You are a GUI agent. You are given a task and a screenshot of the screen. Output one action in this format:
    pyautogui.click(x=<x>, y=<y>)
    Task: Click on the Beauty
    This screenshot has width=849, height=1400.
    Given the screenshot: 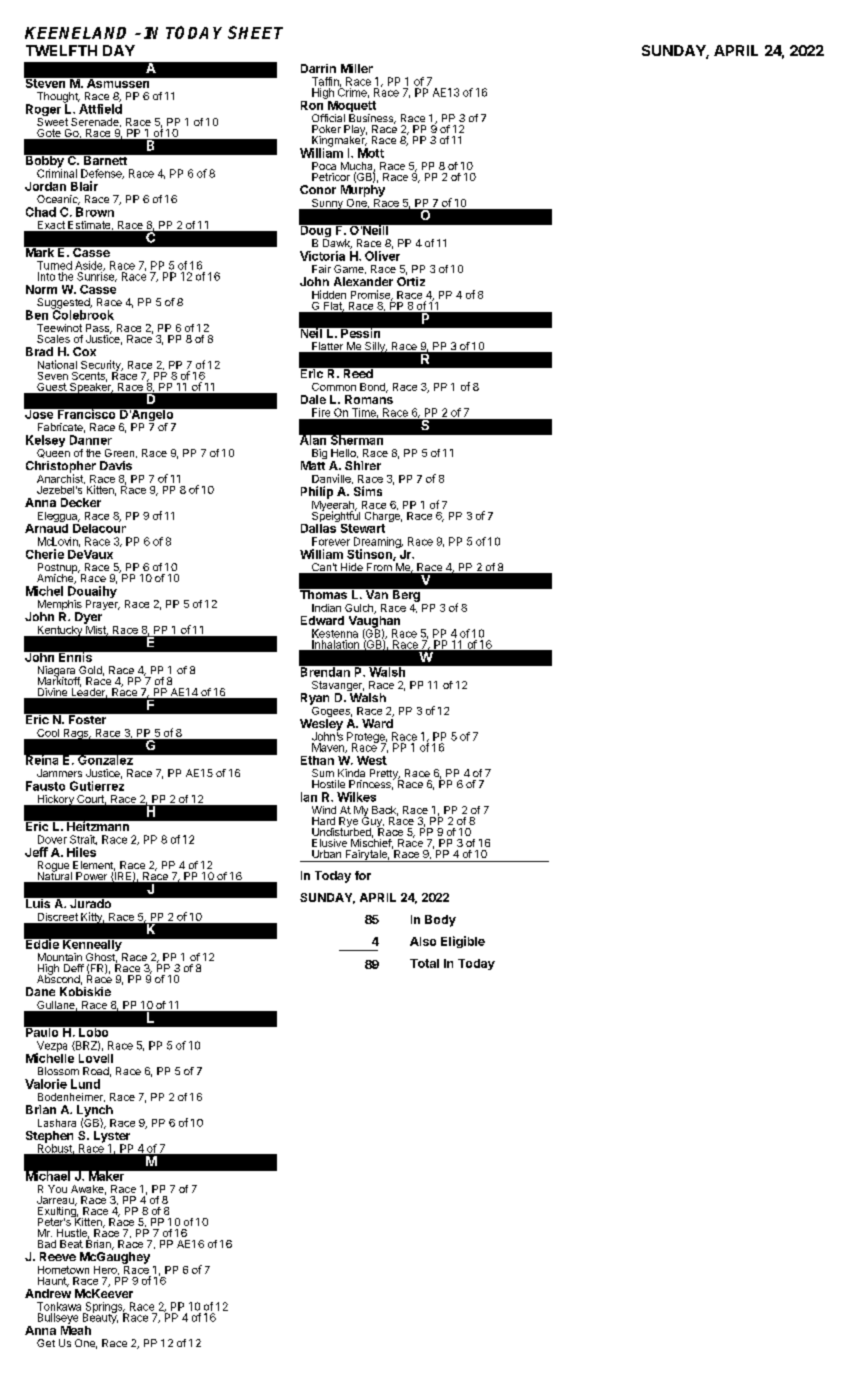 What is the action you would take?
    pyautogui.click(x=100, y=1317)
